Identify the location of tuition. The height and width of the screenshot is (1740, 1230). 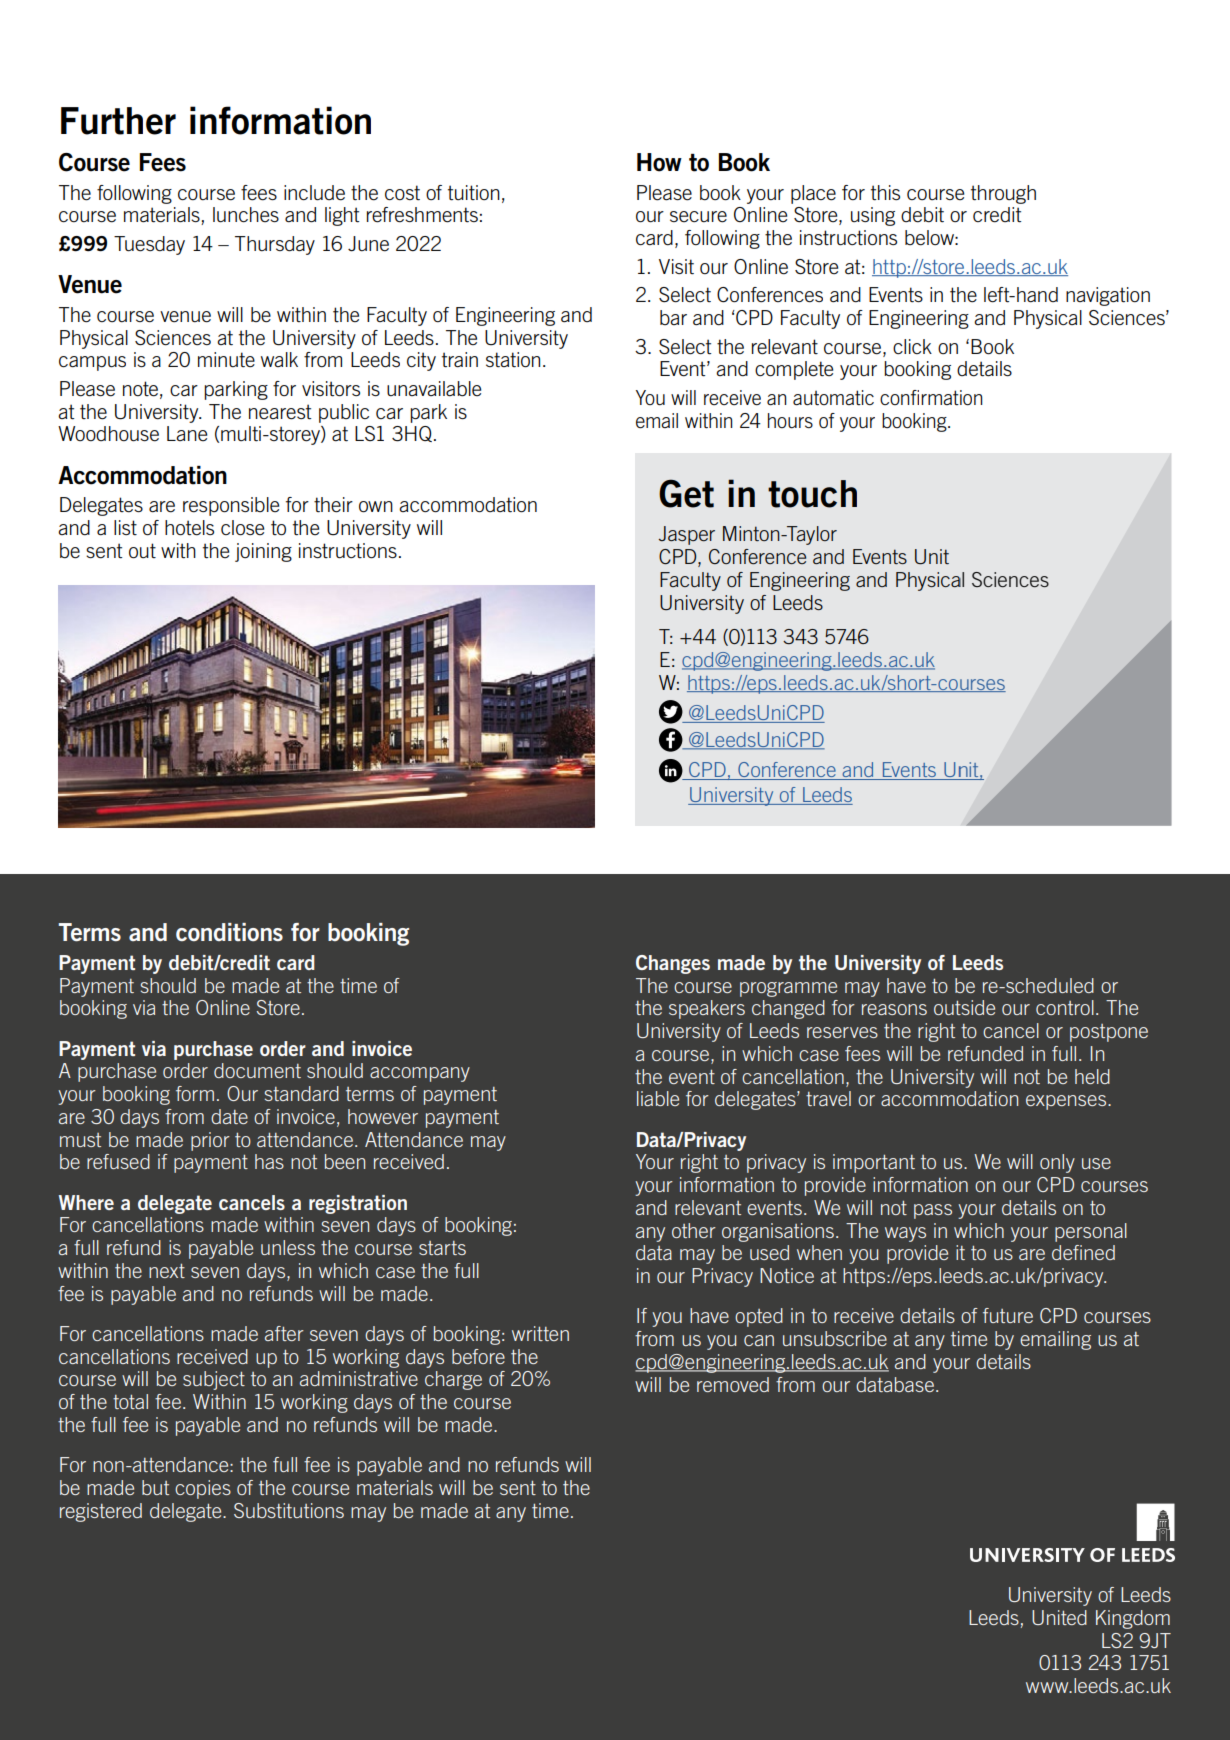
(474, 193).
